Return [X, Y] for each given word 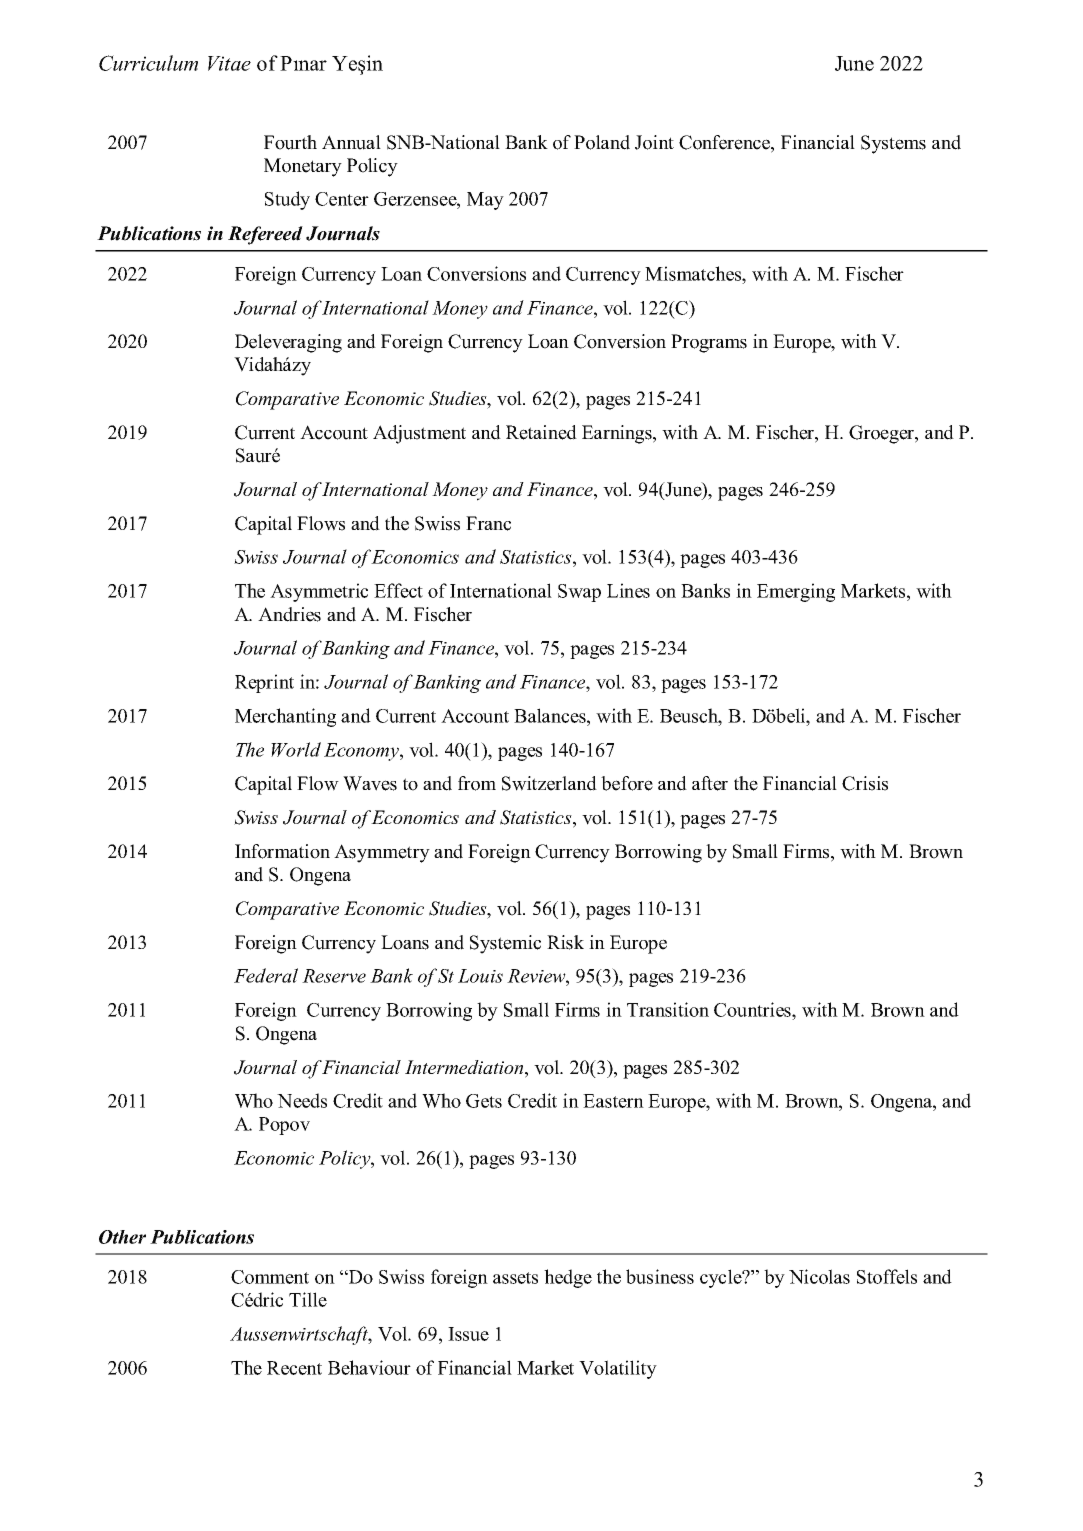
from [477, 783]
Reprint [264, 683]
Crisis [865, 783]
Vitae [229, 63]
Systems [893, 144]
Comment [270, 1277]
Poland [602, 142]
